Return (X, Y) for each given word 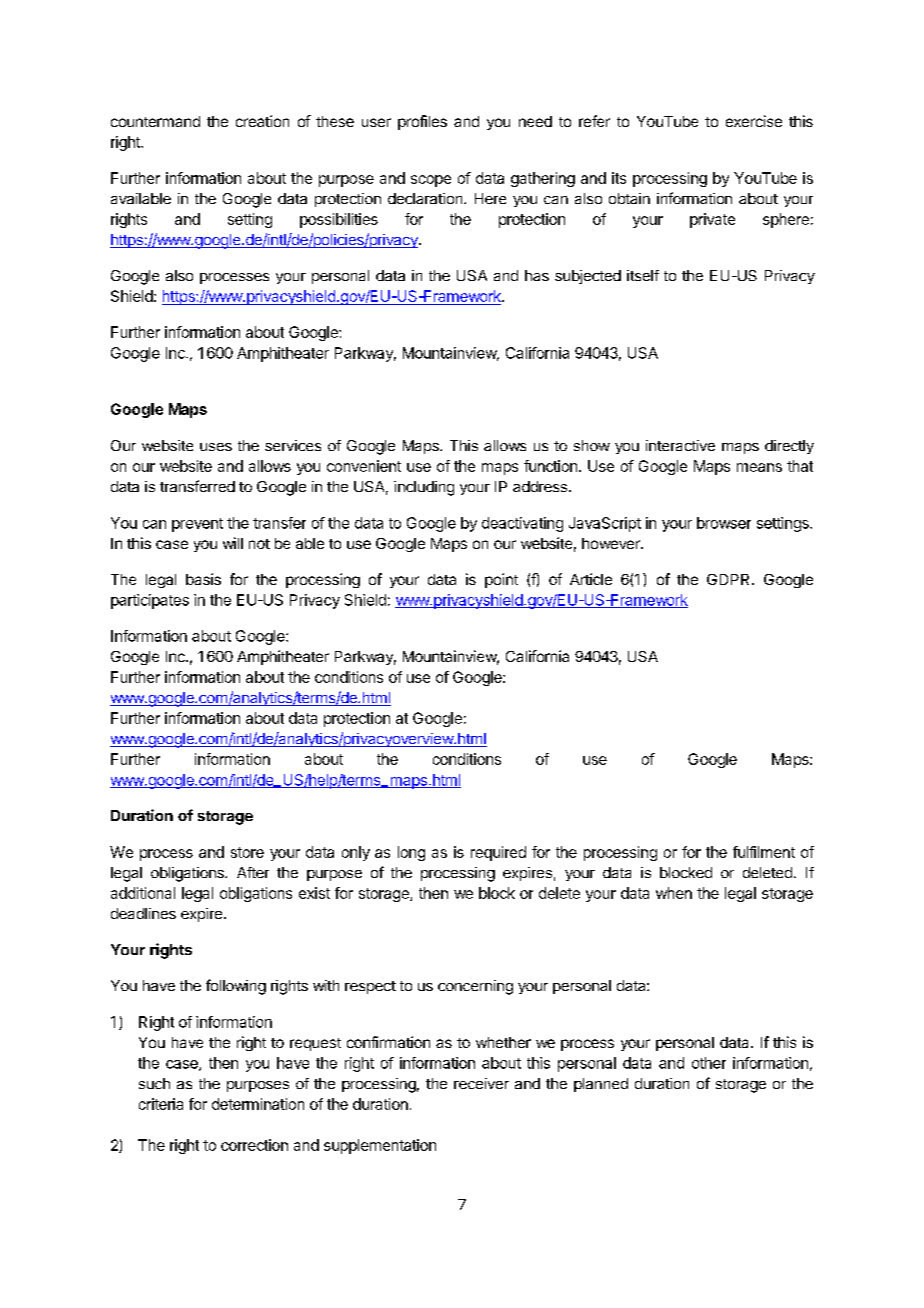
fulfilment (764, 852)
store (247, 852)
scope (431, 181)
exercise (754, 121)
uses (216, 447)
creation (262, 121)
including (424, 488)
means (759, 467)
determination (258, 1104)
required (498, 853)
